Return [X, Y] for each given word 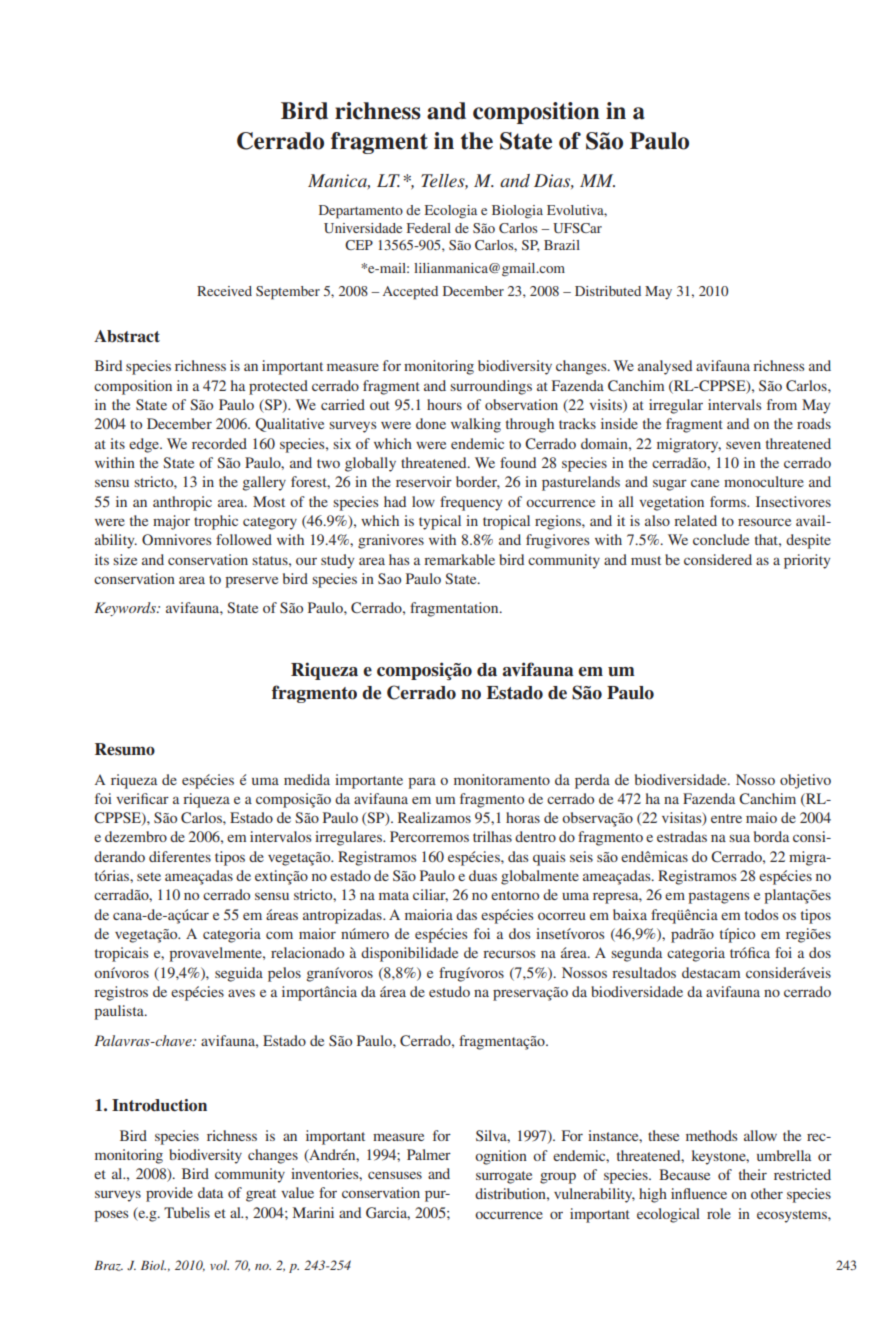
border [478, 482]
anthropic [182, 503]
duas [483, 875]
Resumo [125, 749]
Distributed [608, 291]
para [422, 783]
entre [726, 818]
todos [761, 914]
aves [241, 993]
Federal [429, 228]
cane [705, 483]
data [210, 1192]
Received [224, 291]
